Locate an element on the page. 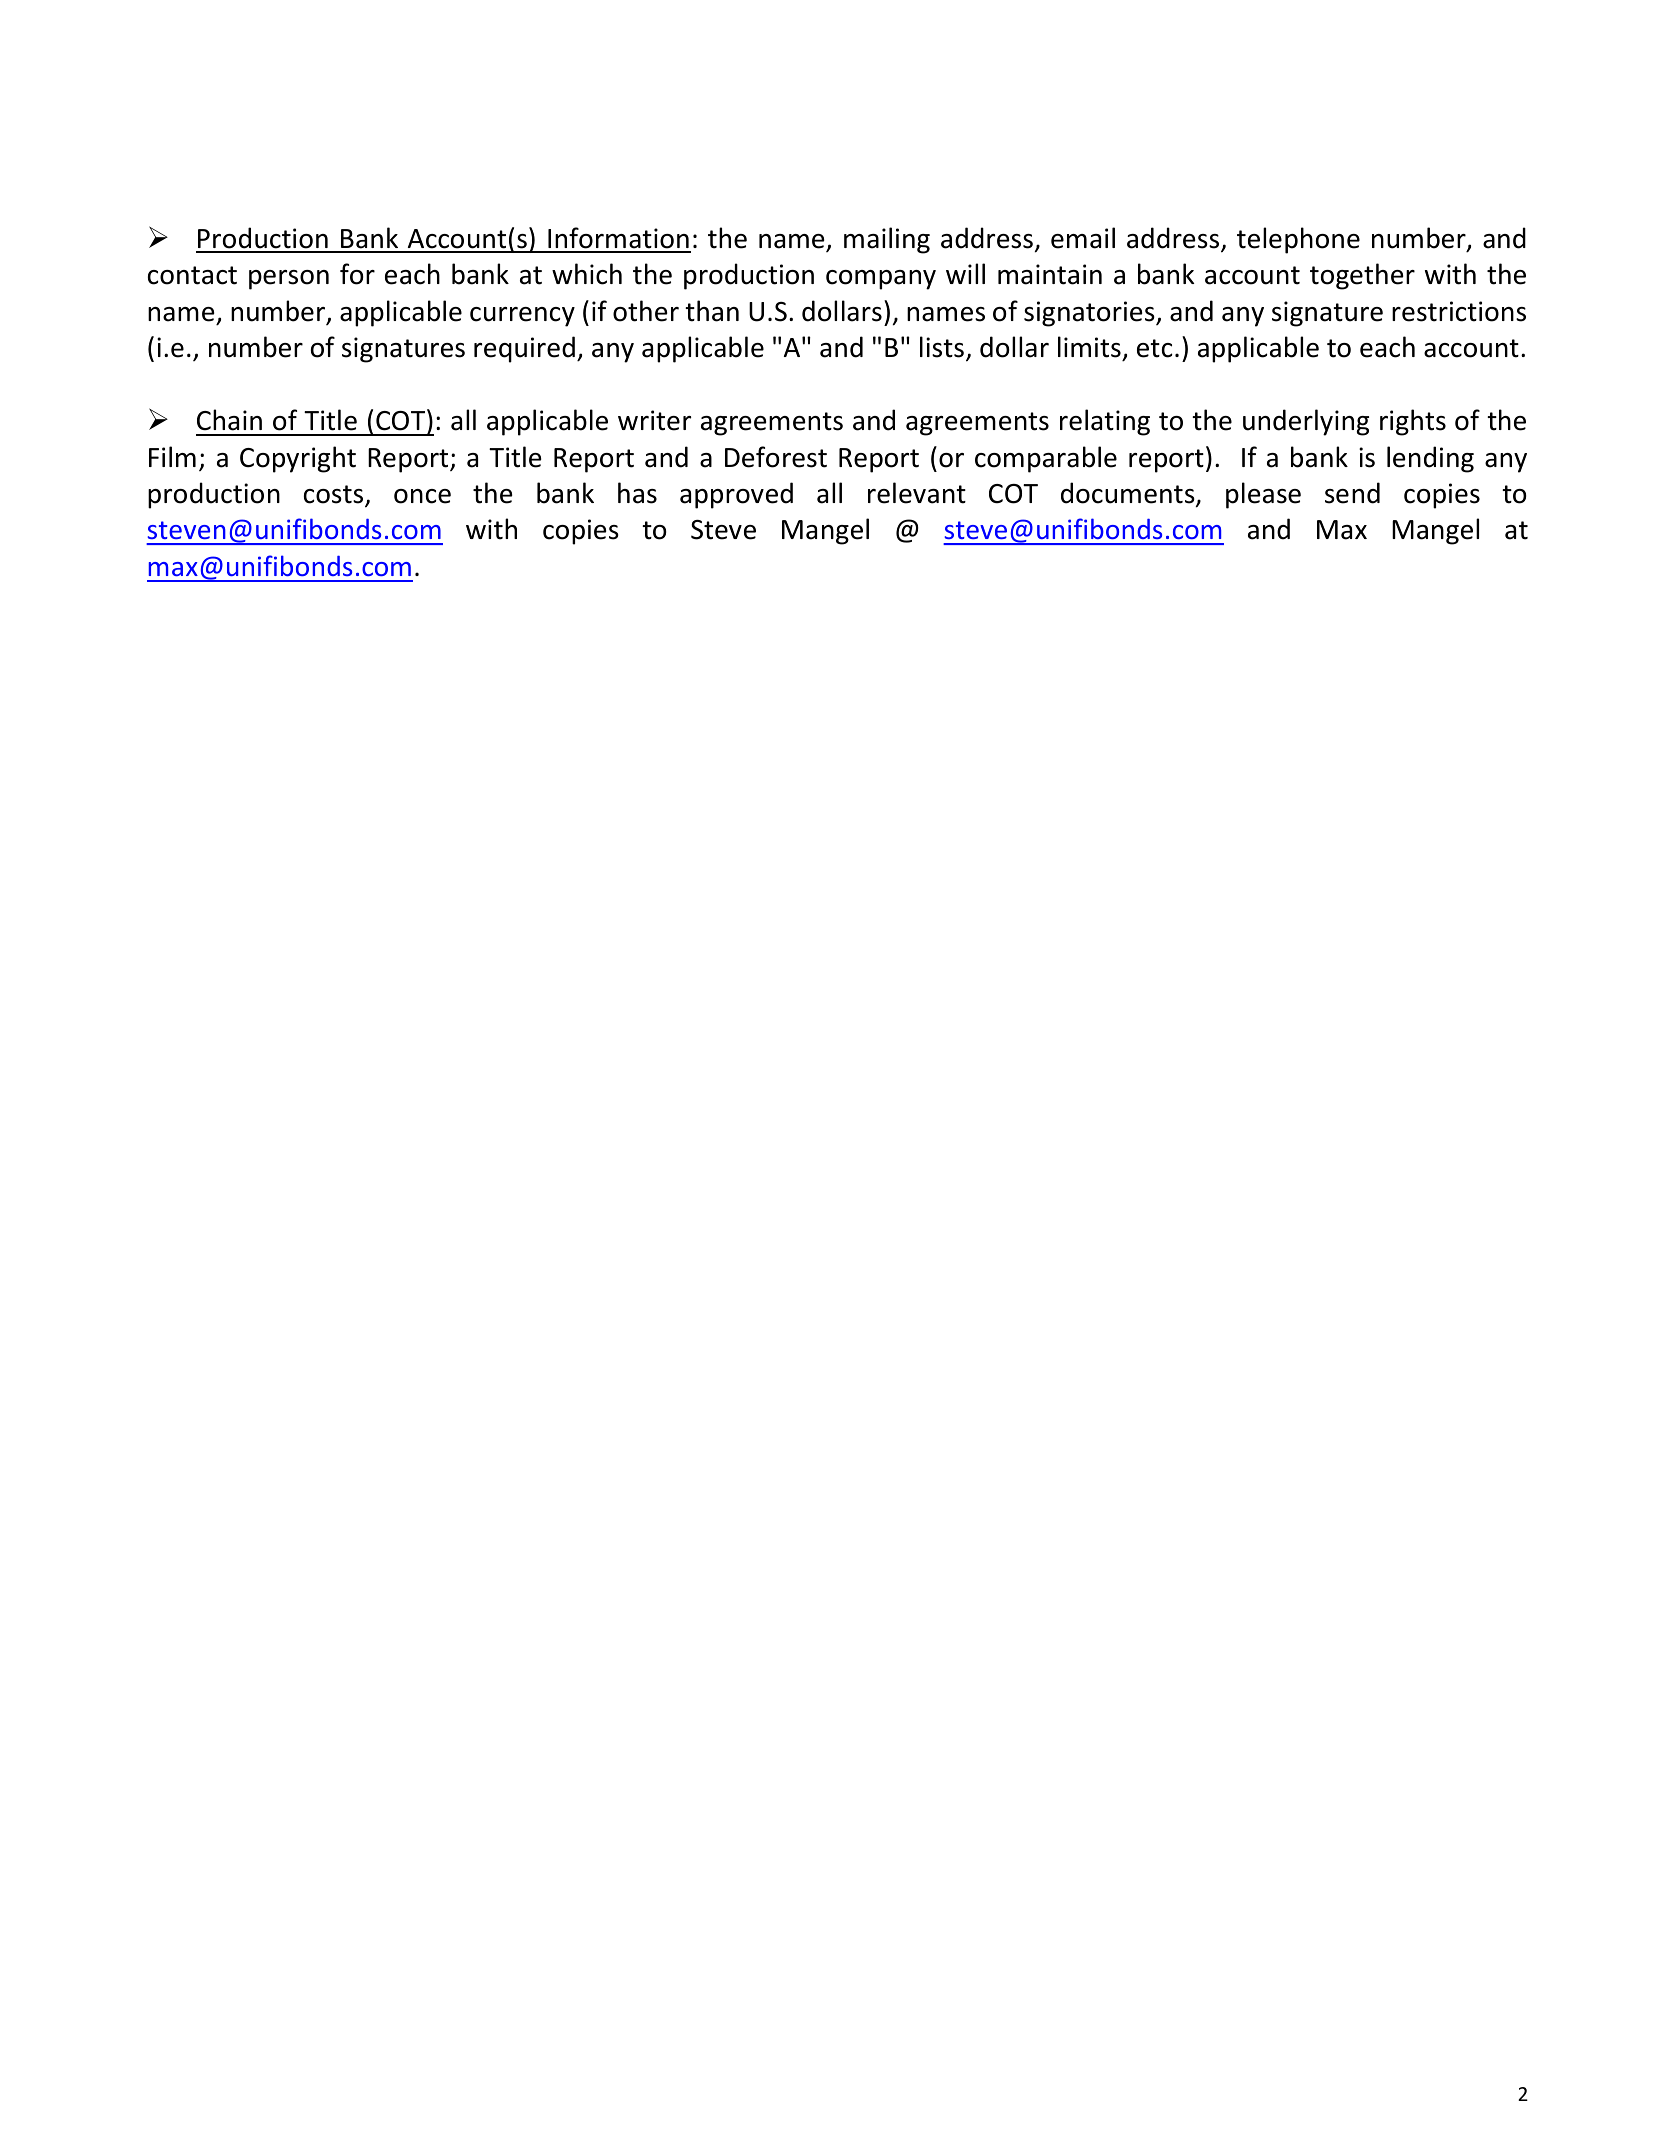  costs is located at coordinates (335, 495).
